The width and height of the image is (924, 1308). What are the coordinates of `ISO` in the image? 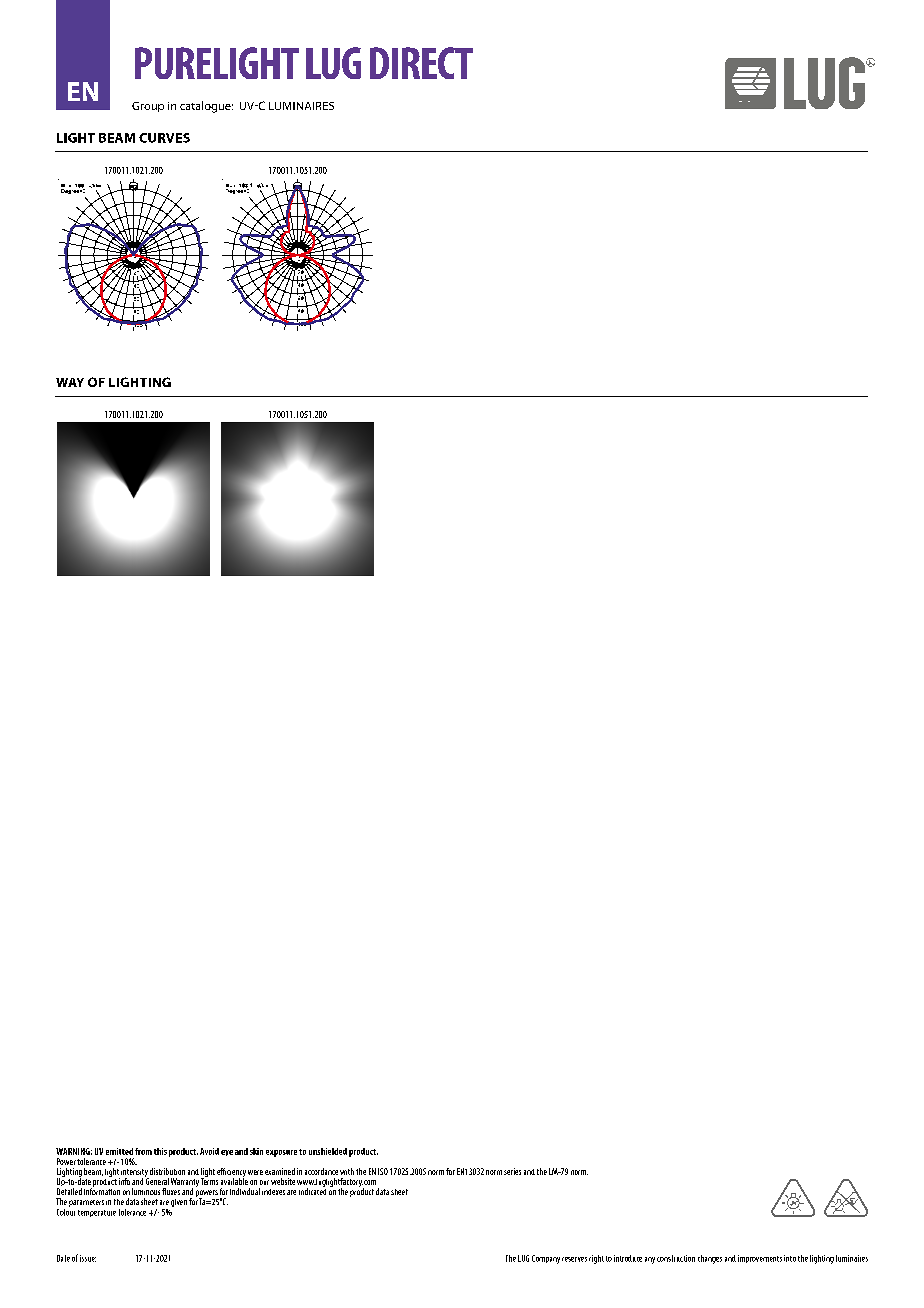 It's located at (383, 1171).
